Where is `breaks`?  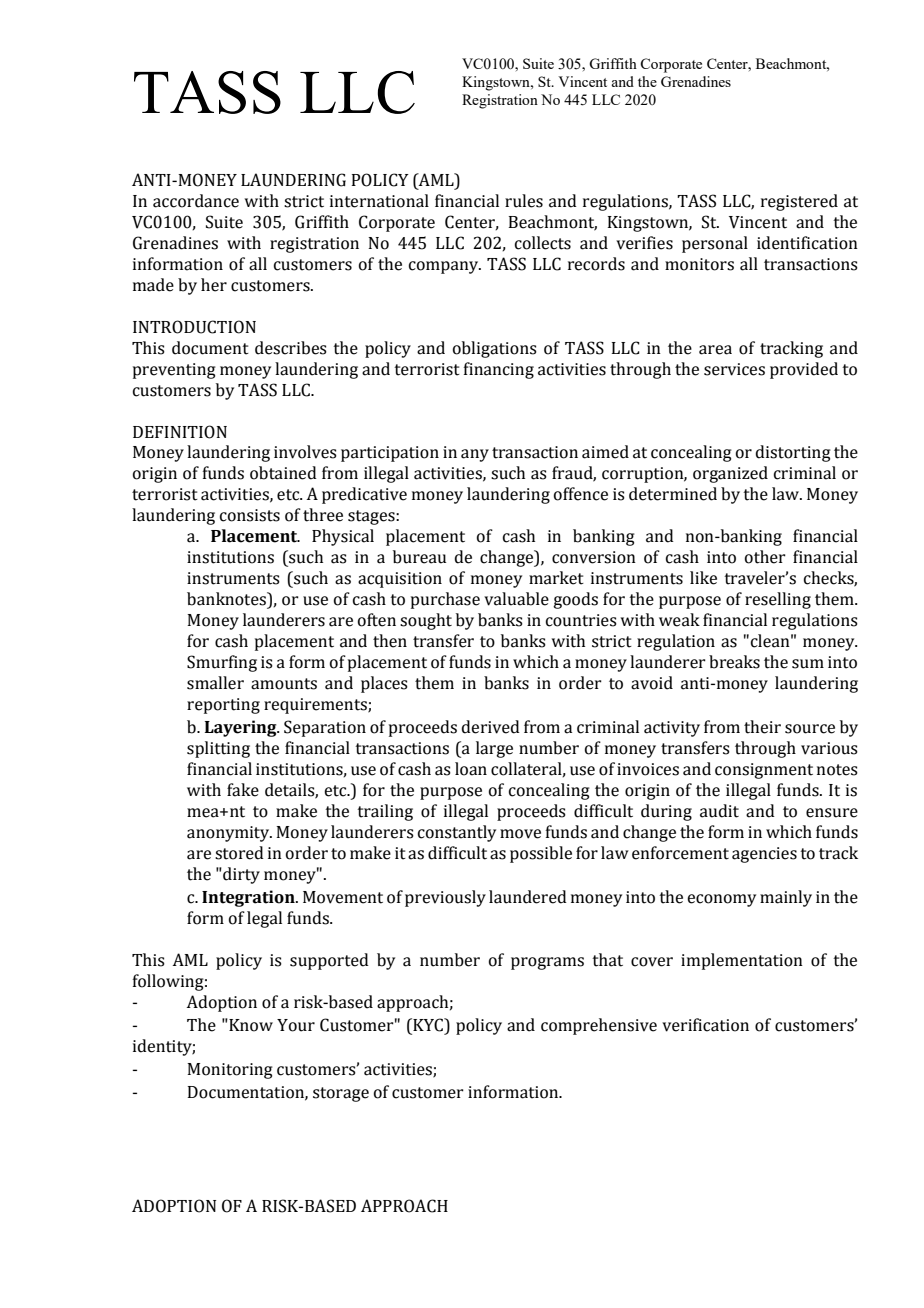 breaks is located at coordinates (734, 662).
